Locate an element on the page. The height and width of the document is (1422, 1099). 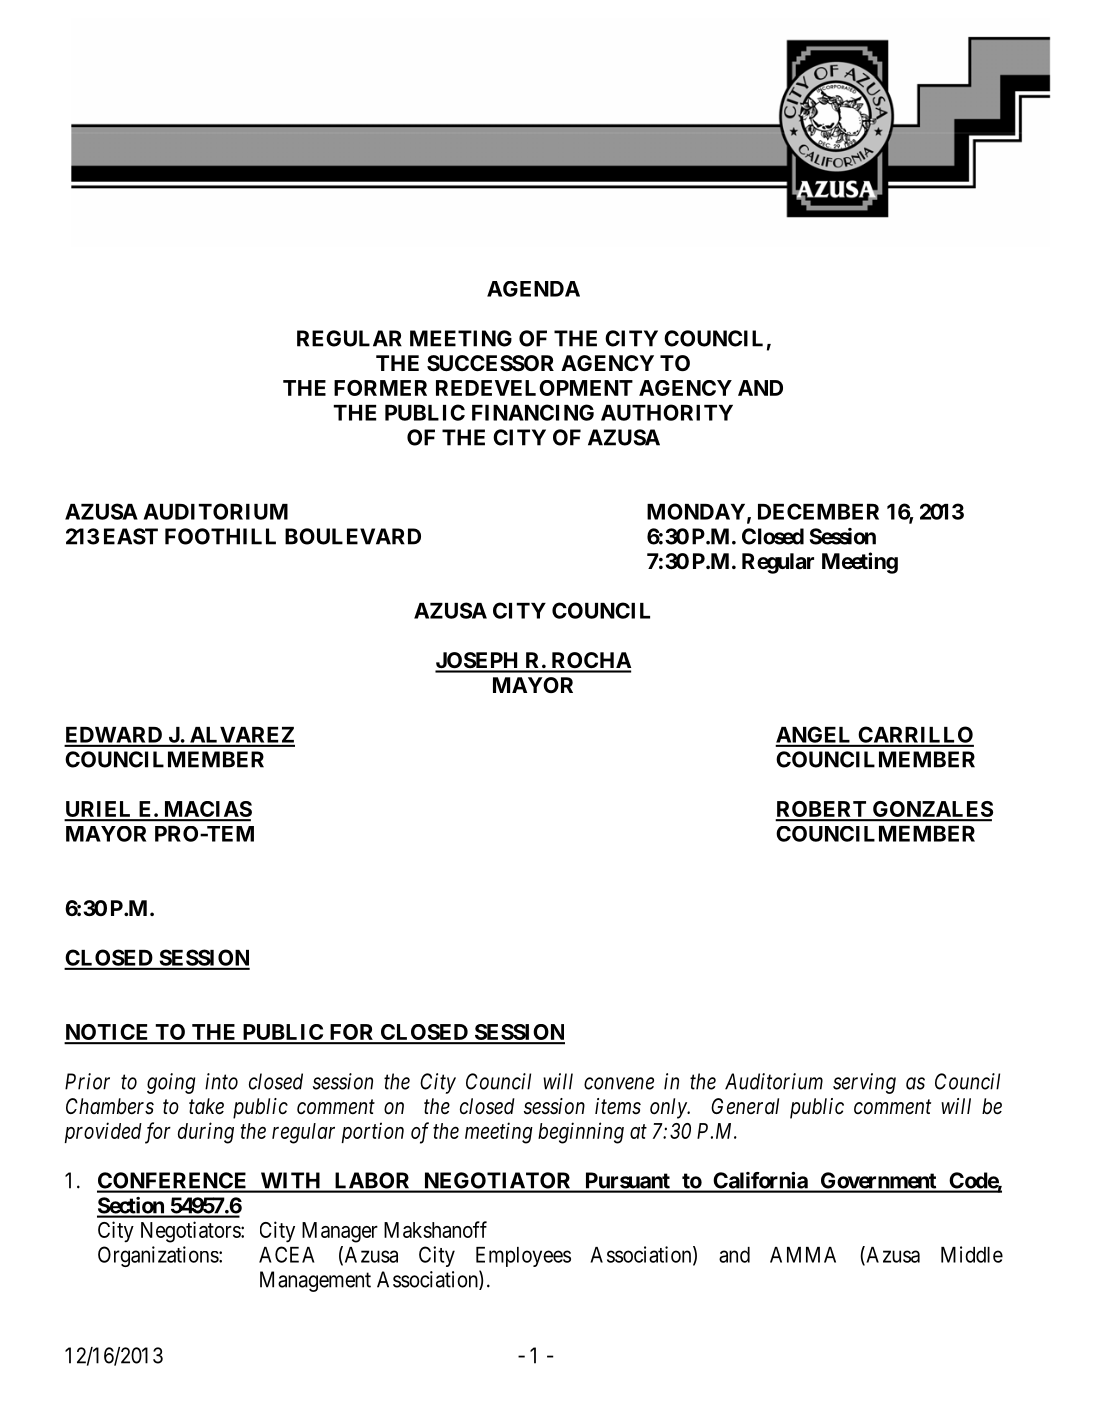
Organizations is located at coordinates (158, 1256).
